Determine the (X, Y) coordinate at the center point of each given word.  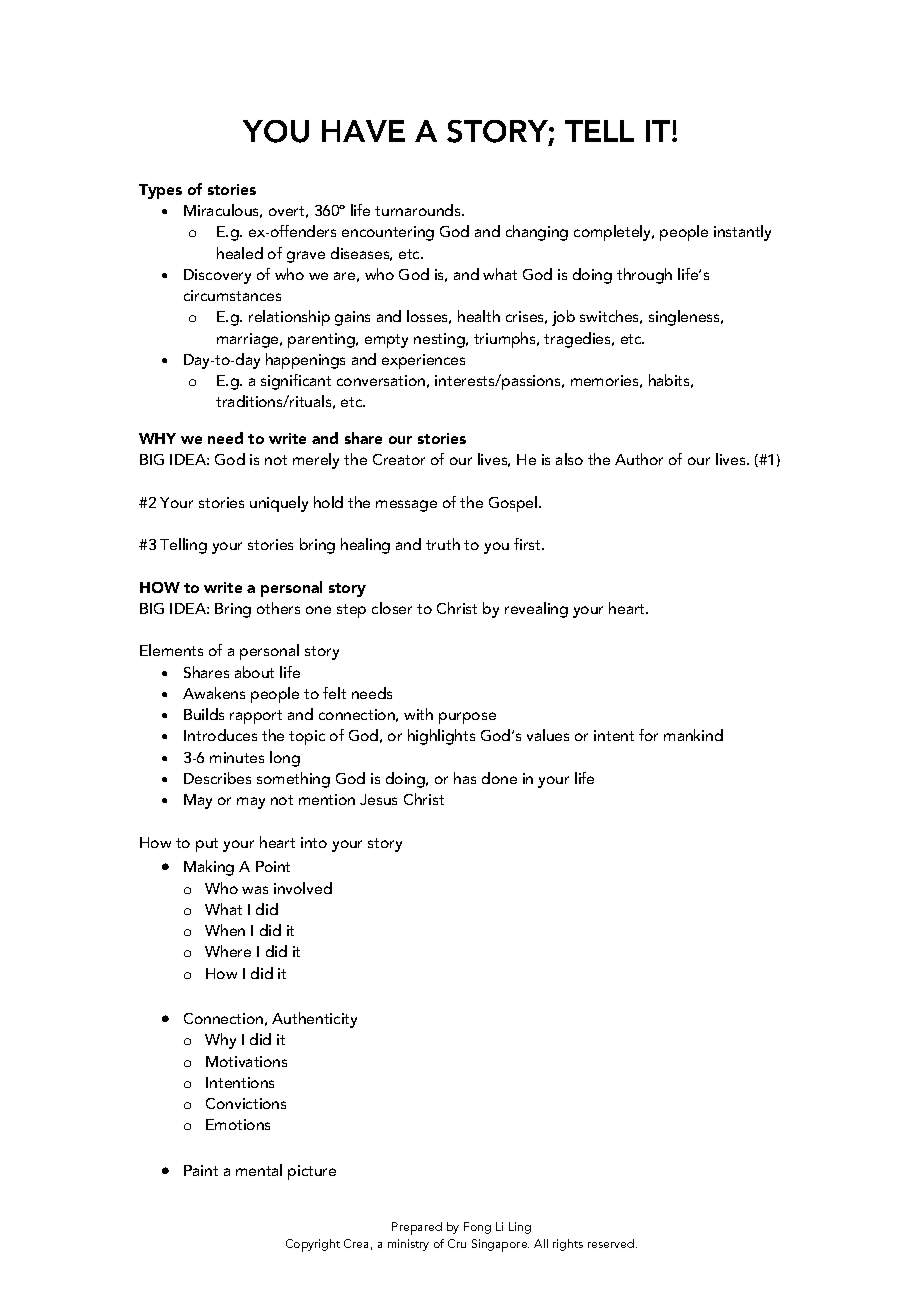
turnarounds (419, 210)
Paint (201, 1170)
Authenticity (314, 1020)
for (648, 735)
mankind (693, 735)
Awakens (214, 693)
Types (160, 191)
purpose (467, 718)
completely (614, 233)
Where (228, 951)
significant (296, 382)
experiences (423, 361)
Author (639, 459)
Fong (477, 1228)
